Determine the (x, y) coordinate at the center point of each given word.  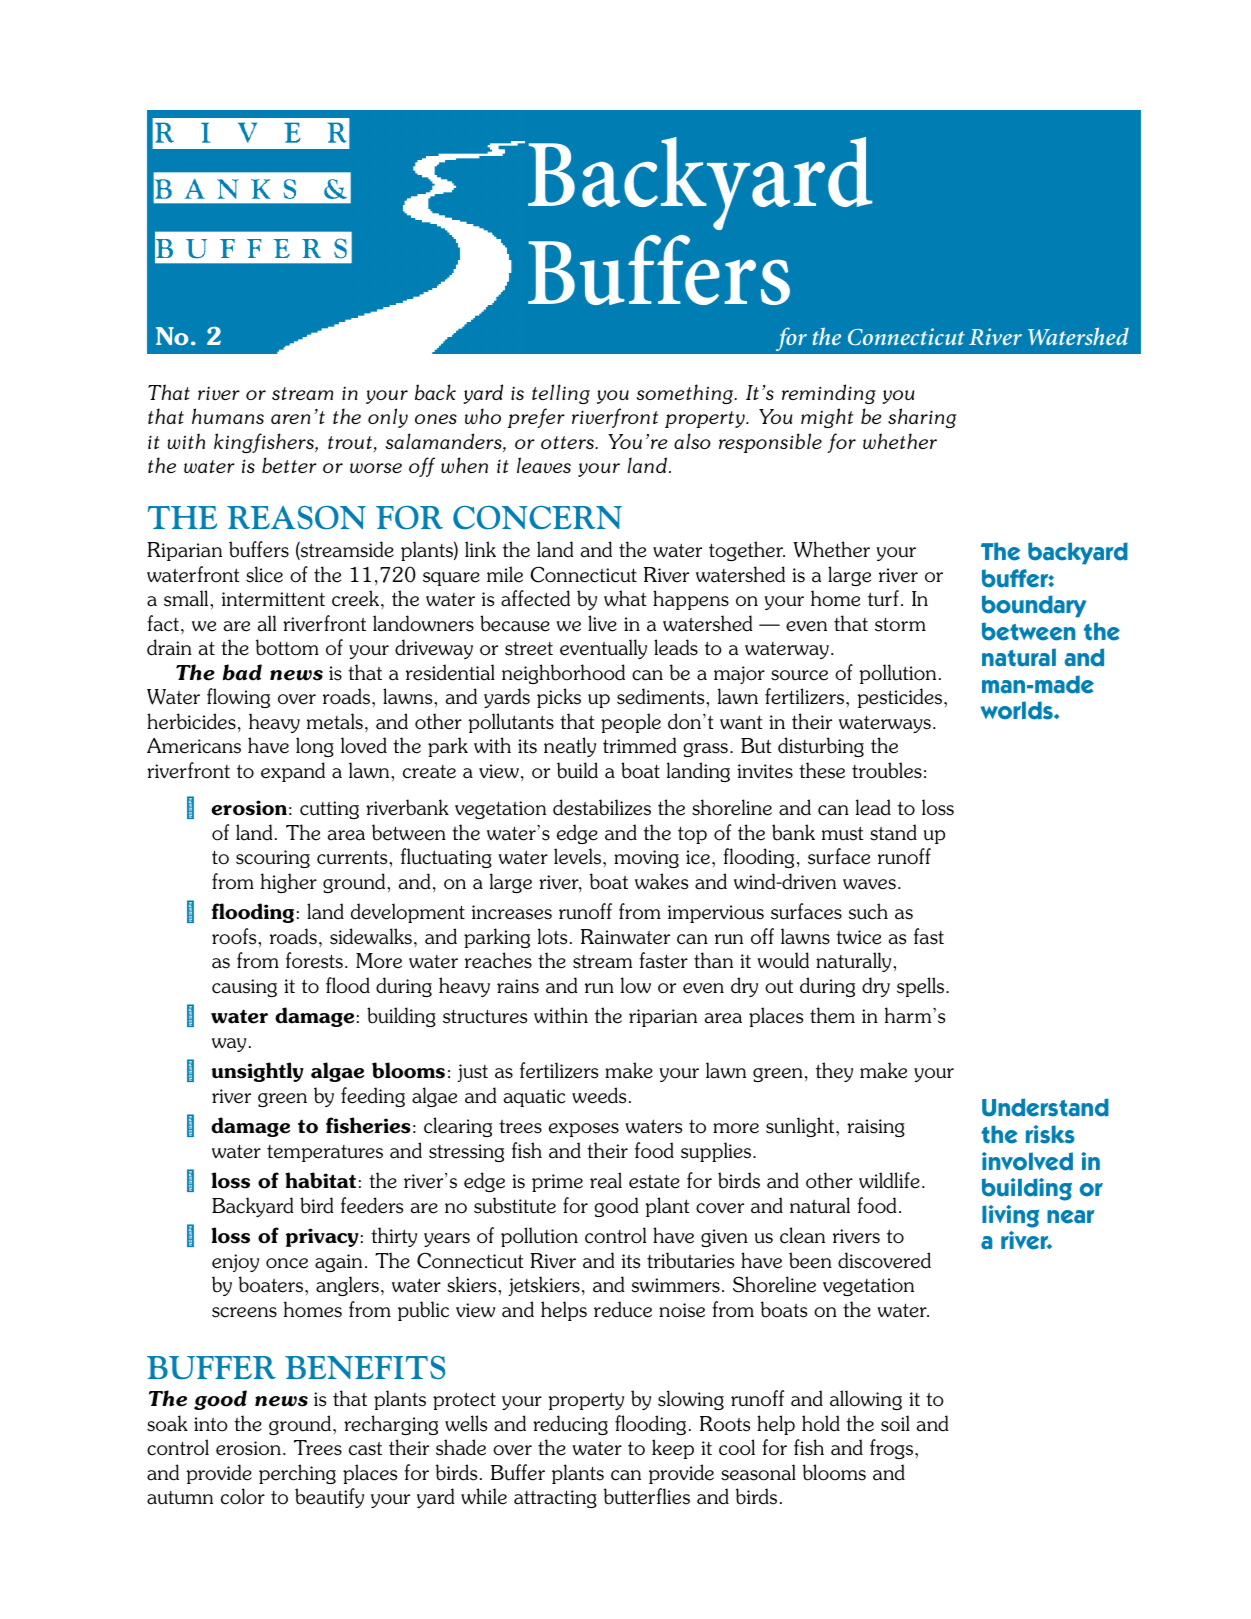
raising (876, 1128)
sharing (922, 418)
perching (297, 1474)
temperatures (325, 1153)
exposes (584, 1130)
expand (293, 772)
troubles (887, 770)
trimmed (640, 745)
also (692, 441)
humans (228, 416)
